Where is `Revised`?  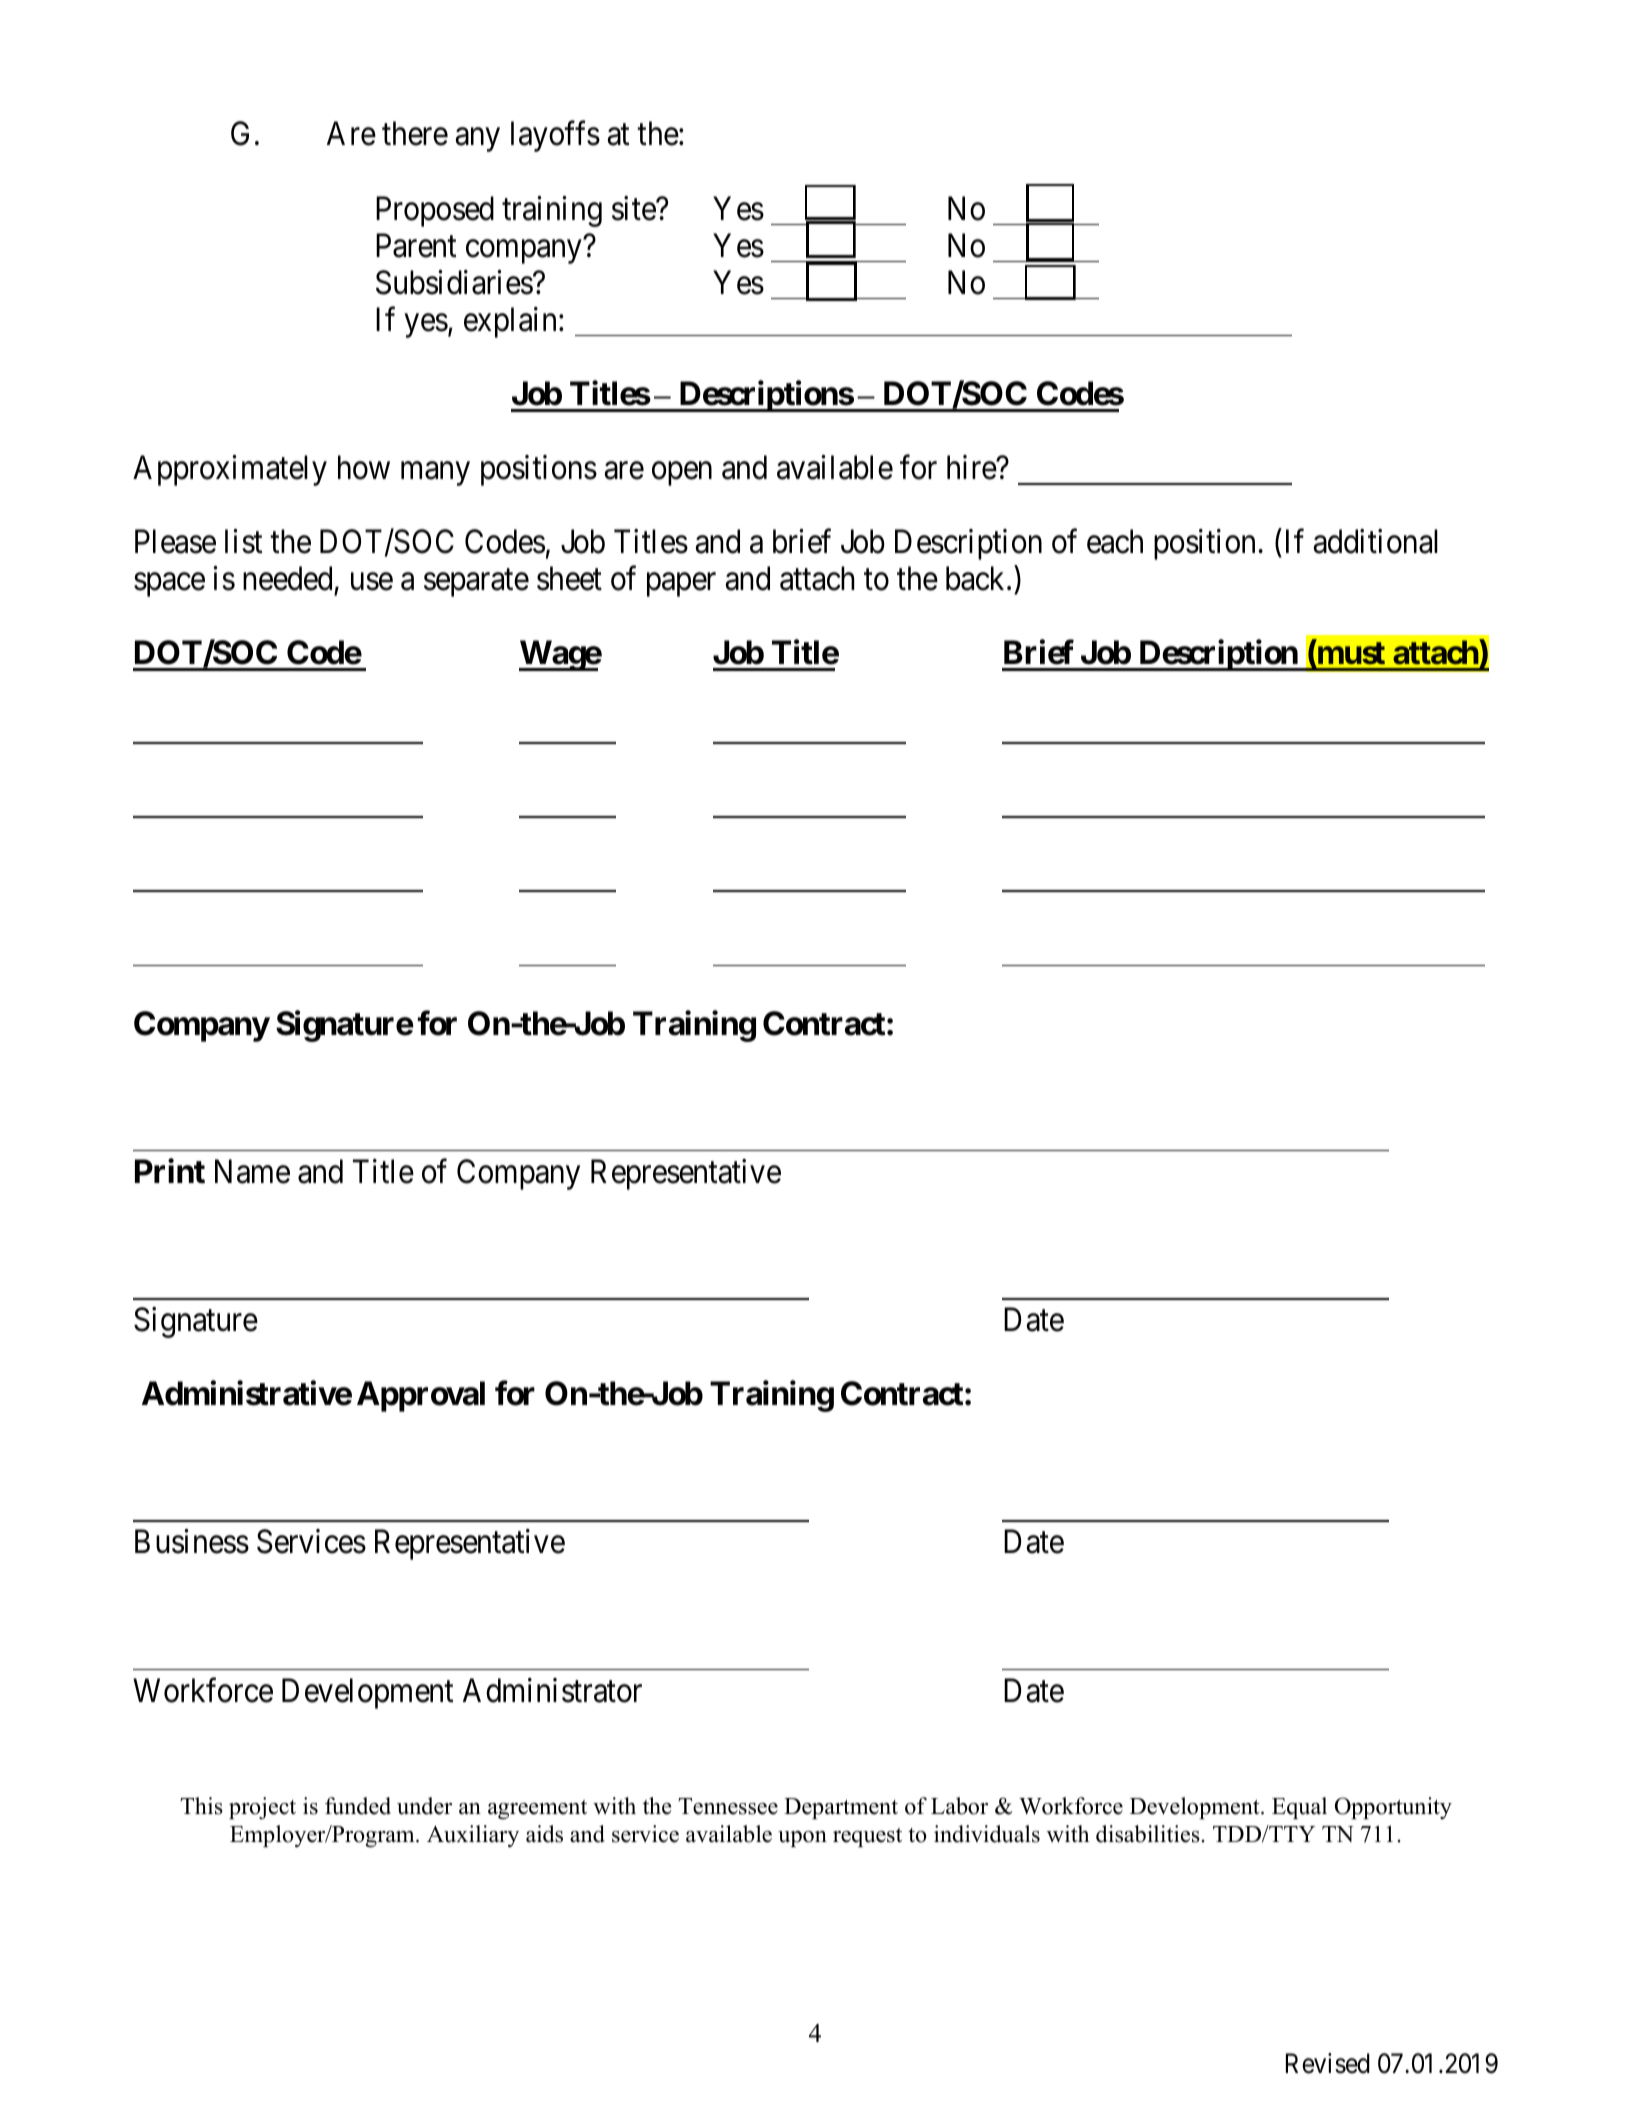
Revised is located at coordinates (1328, 2063).
